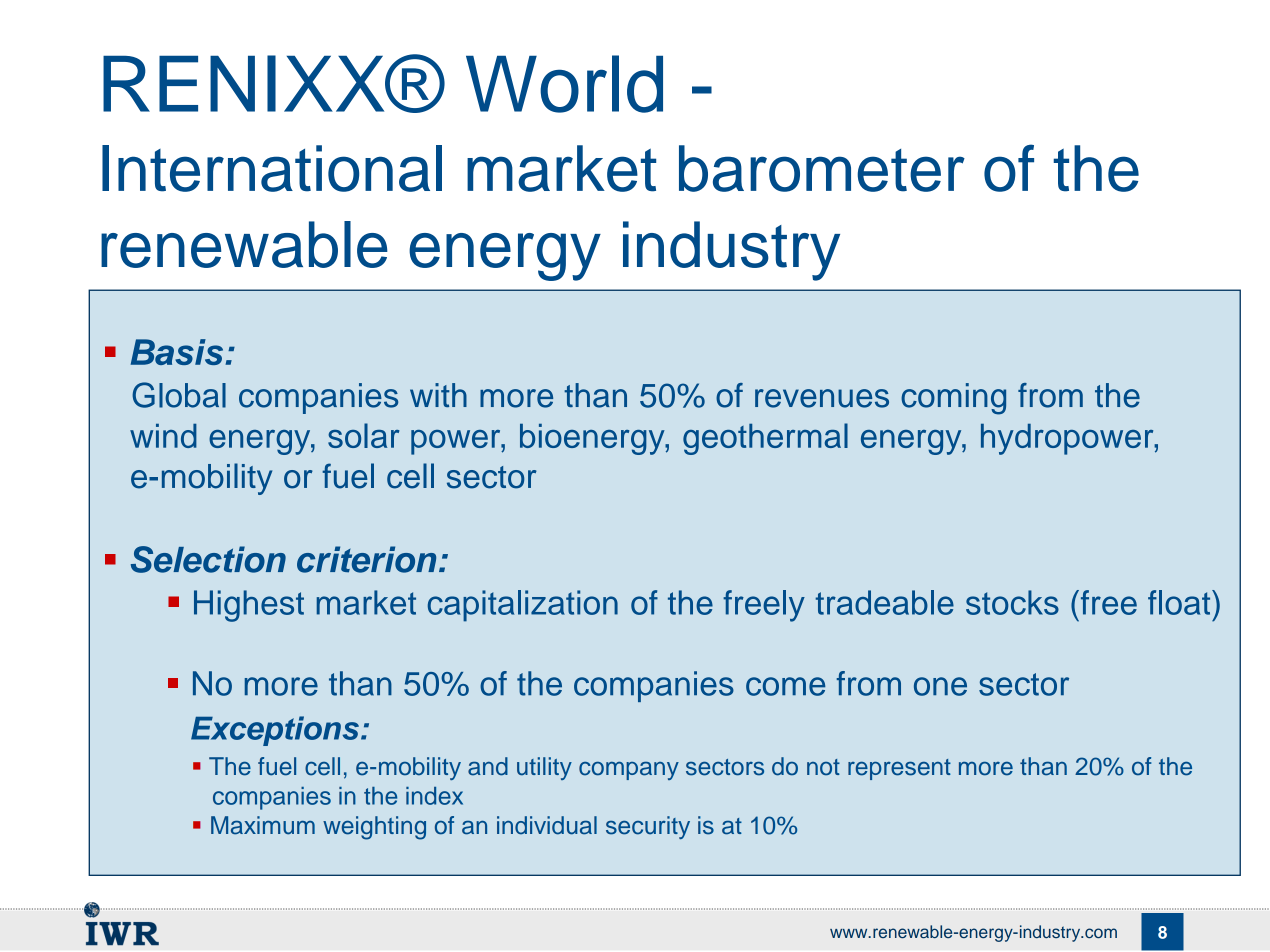  I want to click on float, so click(1180, 602).
